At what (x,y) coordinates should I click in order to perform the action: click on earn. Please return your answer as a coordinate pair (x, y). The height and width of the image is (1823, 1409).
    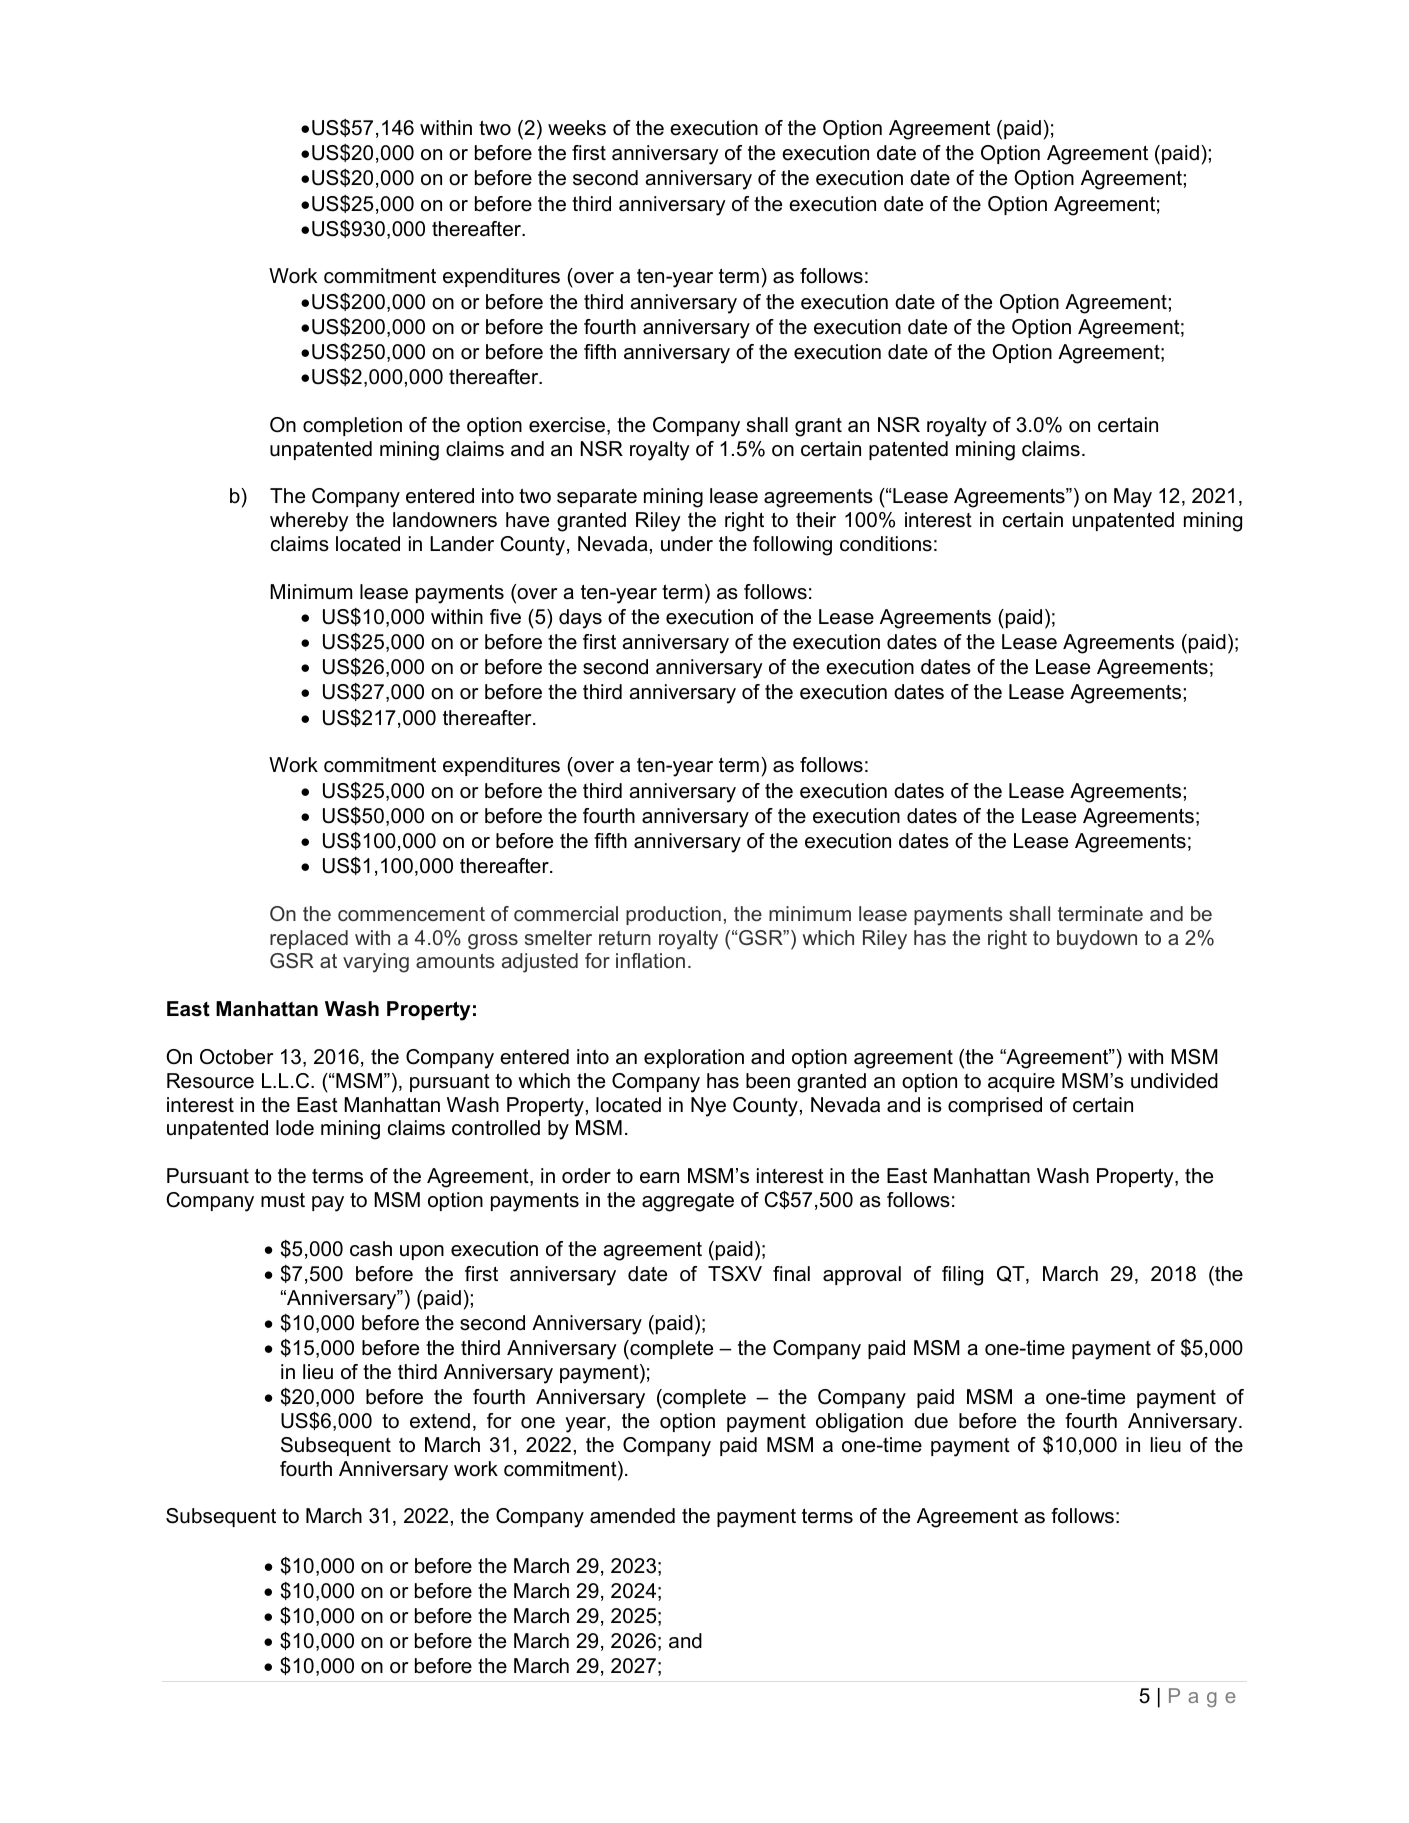
    Looking at the image, I should click on (659, 1178).
